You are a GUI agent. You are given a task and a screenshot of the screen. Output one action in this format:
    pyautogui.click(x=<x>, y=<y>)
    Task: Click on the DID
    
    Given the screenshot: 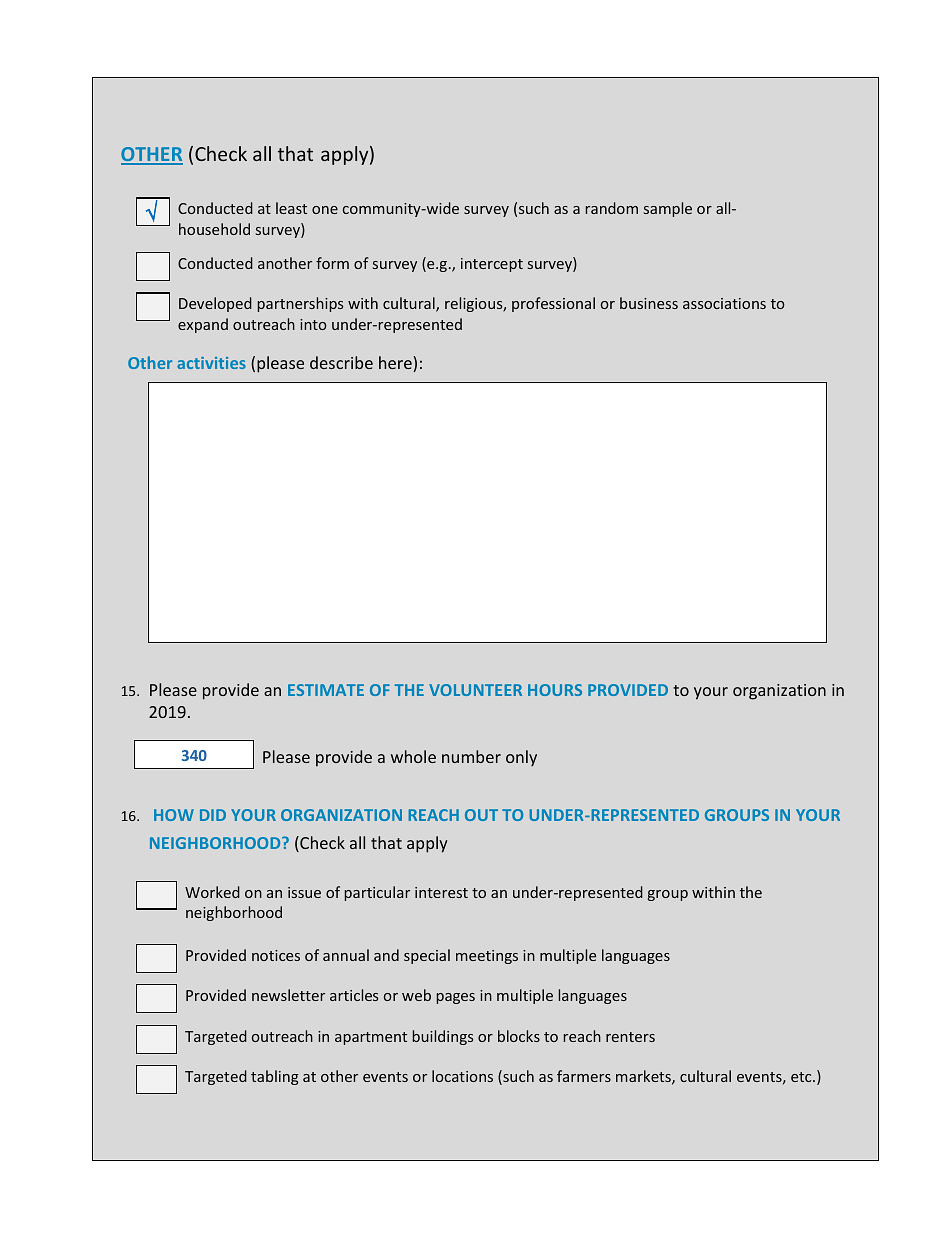 What is the action you would take?
    pyautogui.click(x=213, y=815)
